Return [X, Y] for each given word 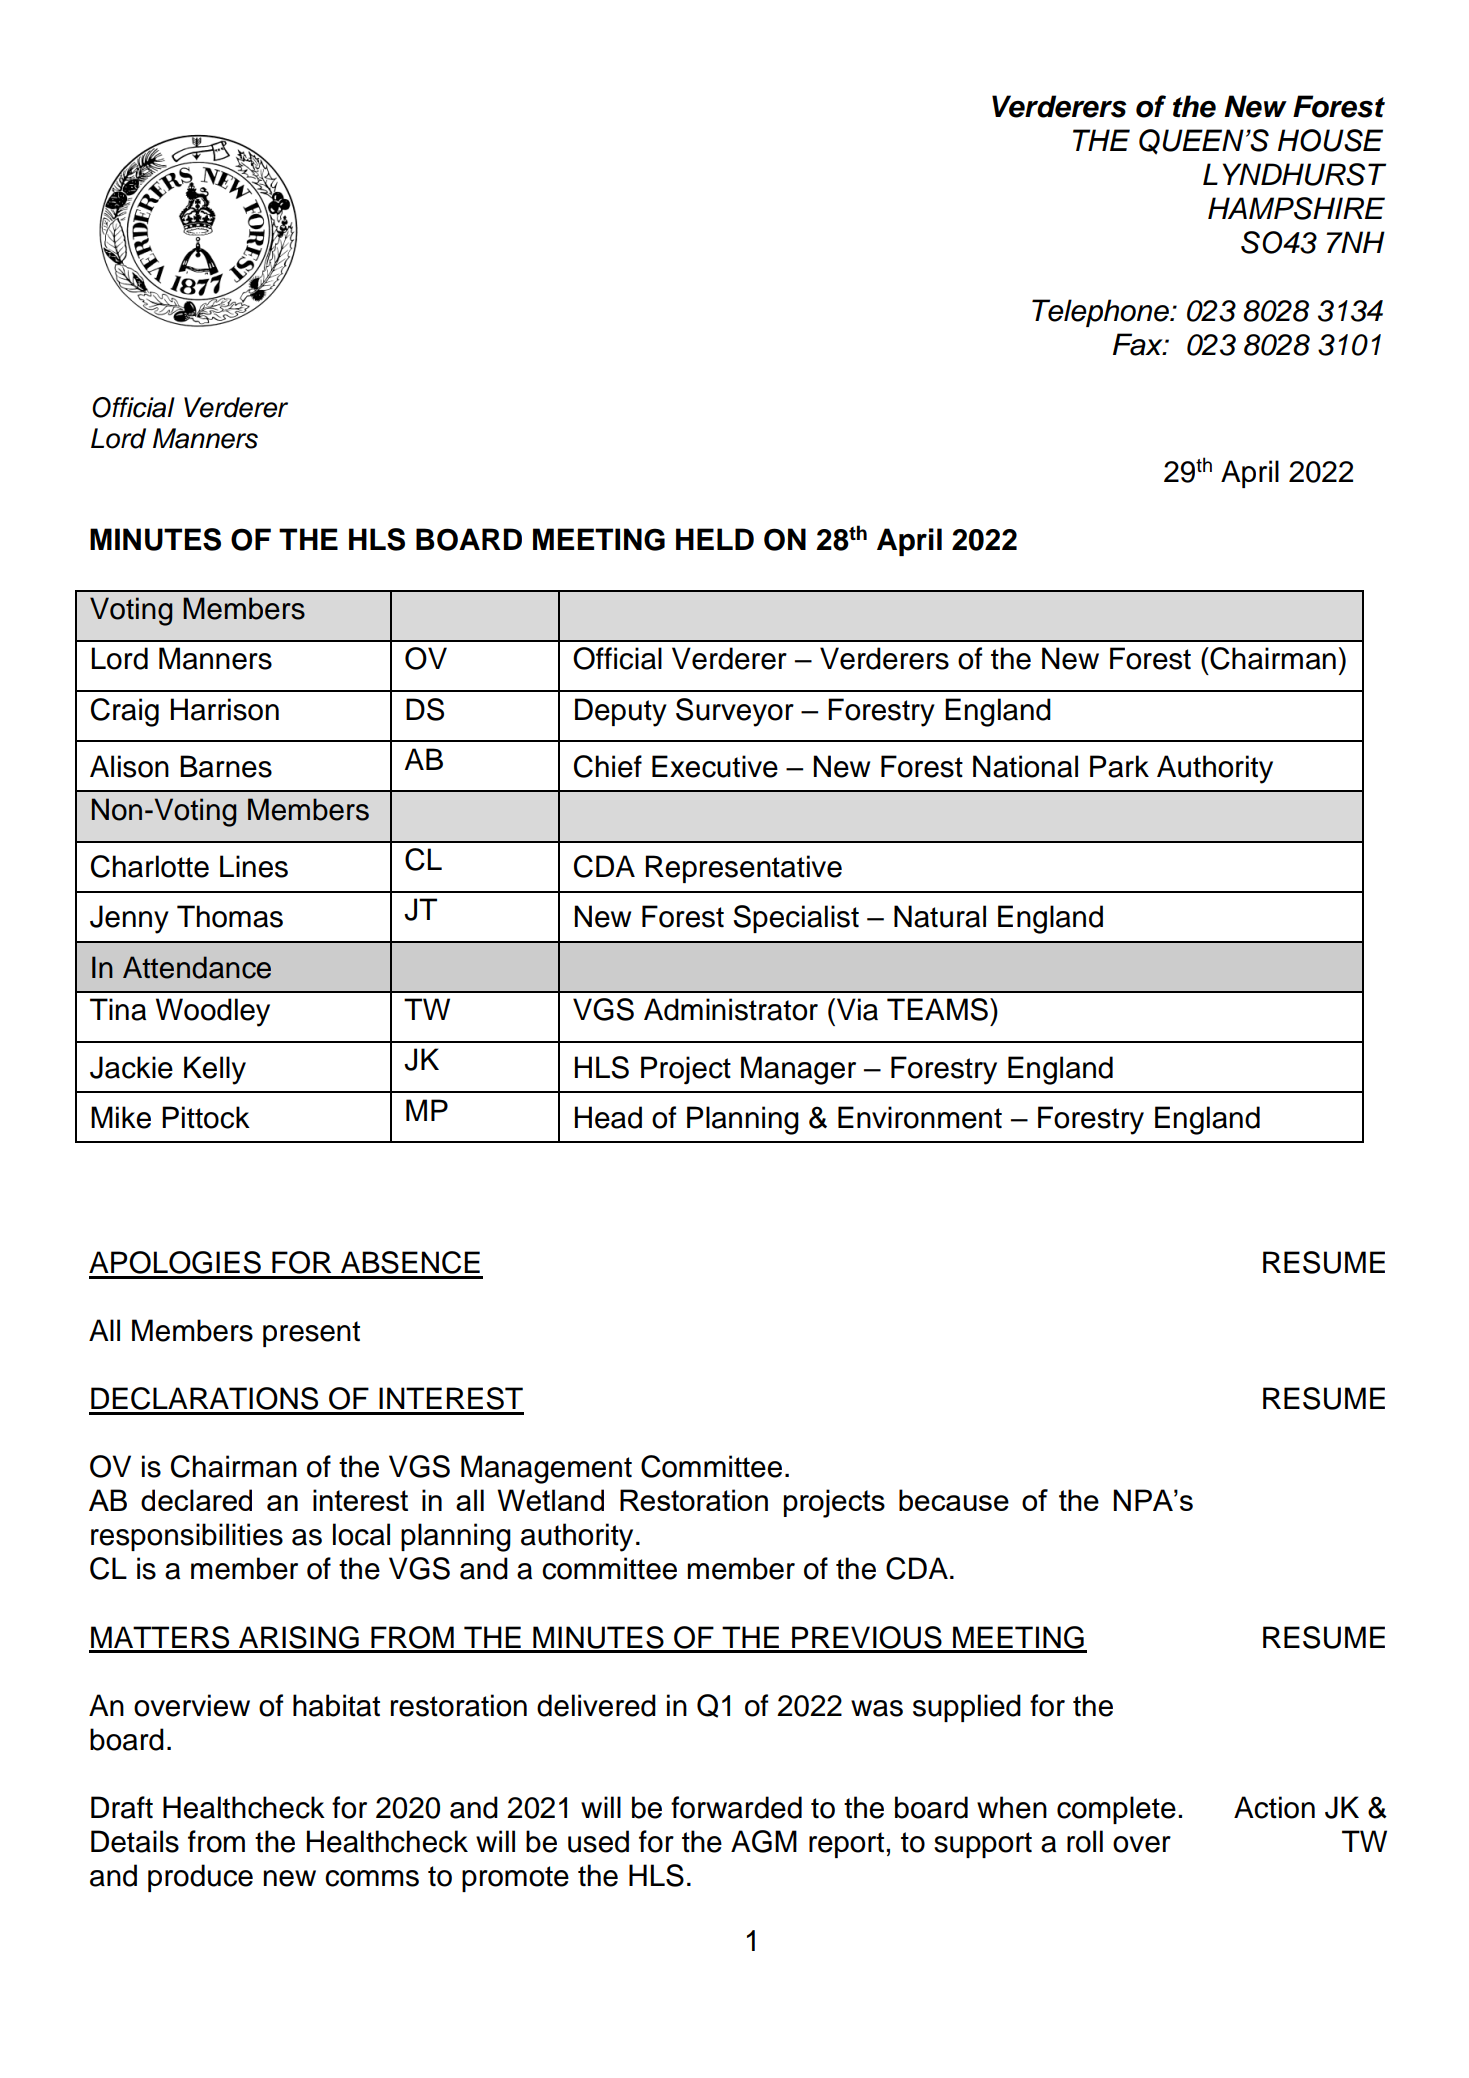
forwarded [736, 1807]
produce [200, 1878]
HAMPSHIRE [1296, 208]
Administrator [731, 1009]
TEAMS [937, 1009]
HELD [715, 539]
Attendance [197, 967]
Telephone [1101, 313]
